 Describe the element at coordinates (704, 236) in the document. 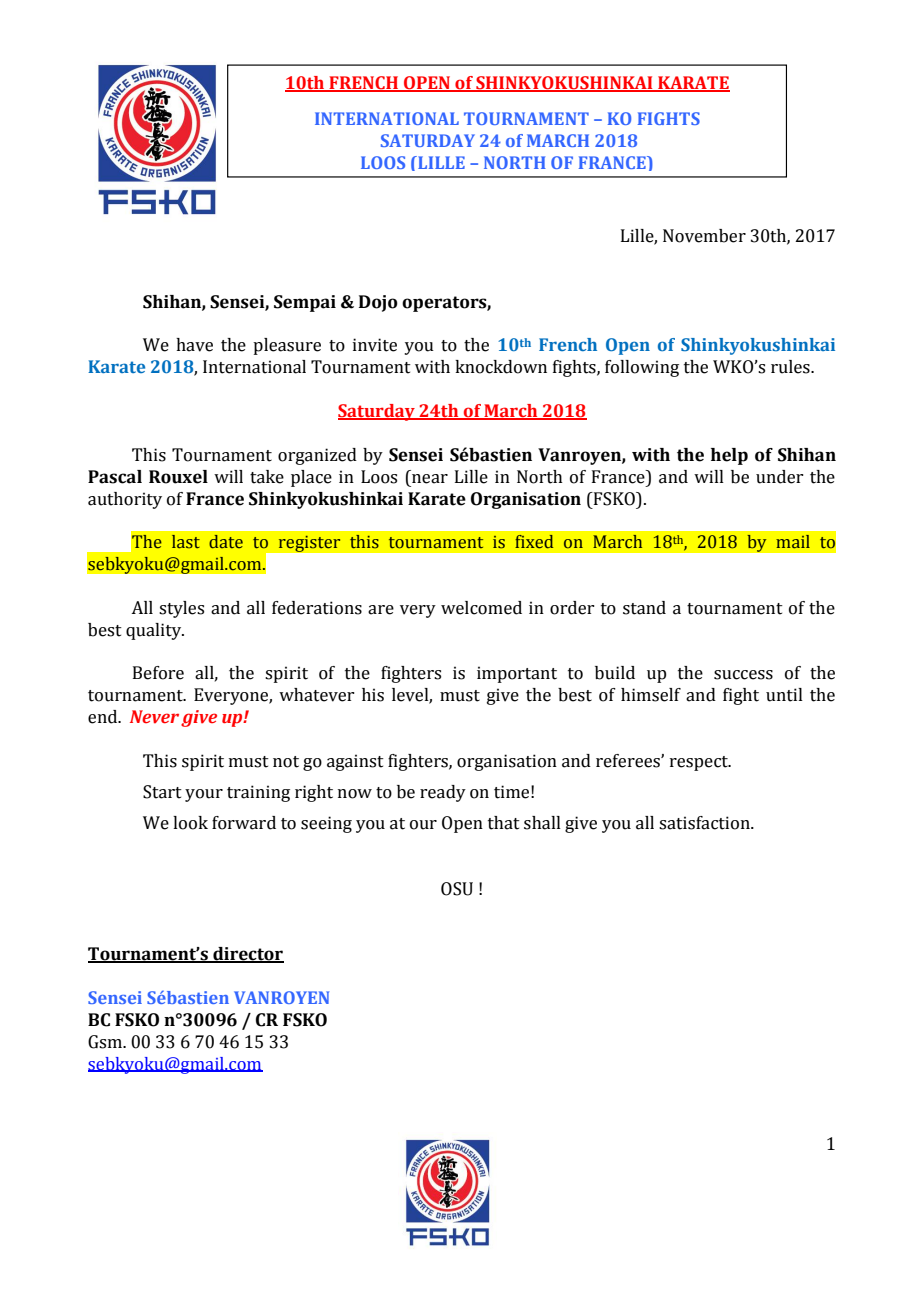

I see `November` at that location.
